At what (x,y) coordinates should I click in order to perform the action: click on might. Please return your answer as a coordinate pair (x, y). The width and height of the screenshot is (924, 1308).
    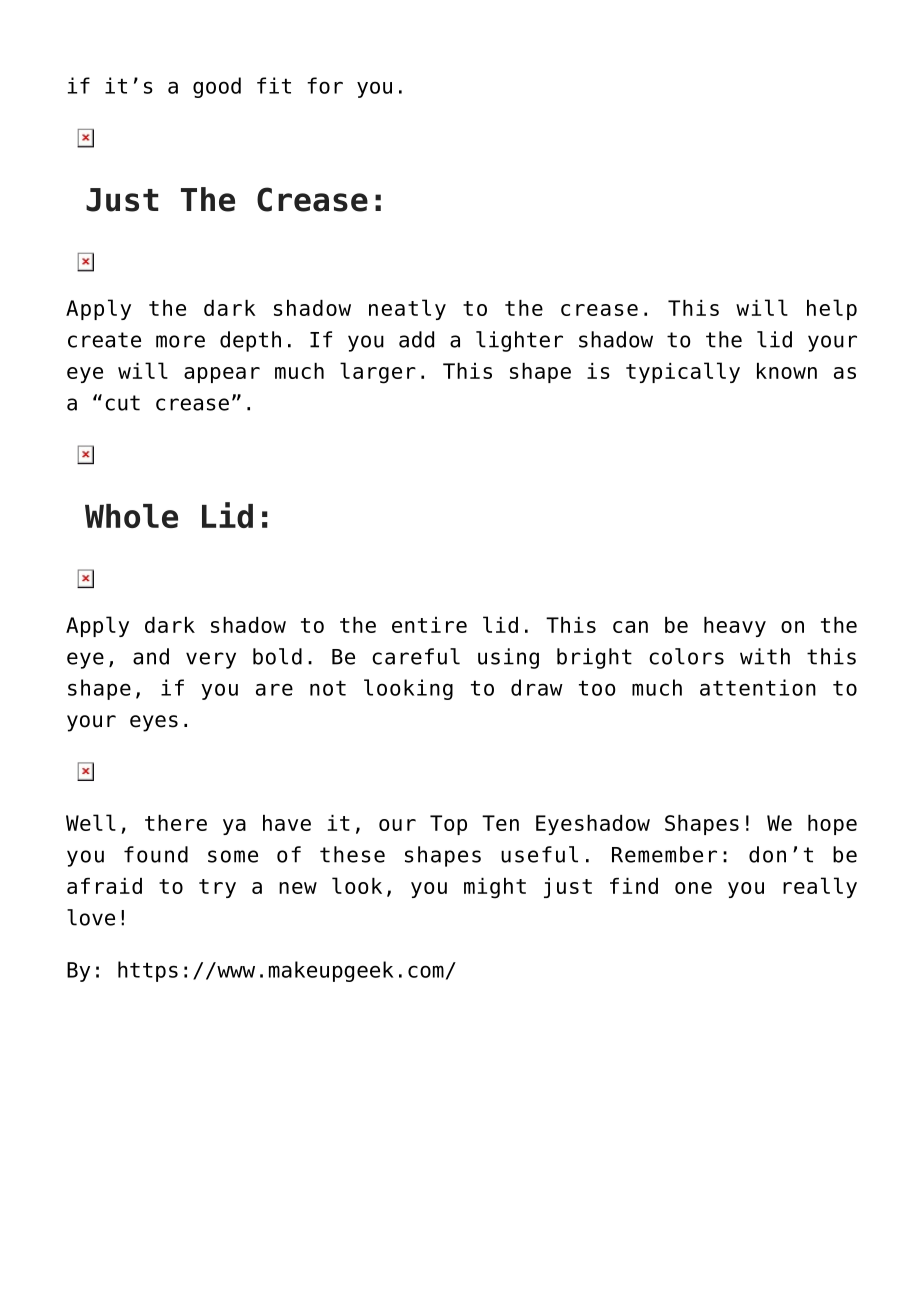
    Looking at the image, I should click on (495, 888).
